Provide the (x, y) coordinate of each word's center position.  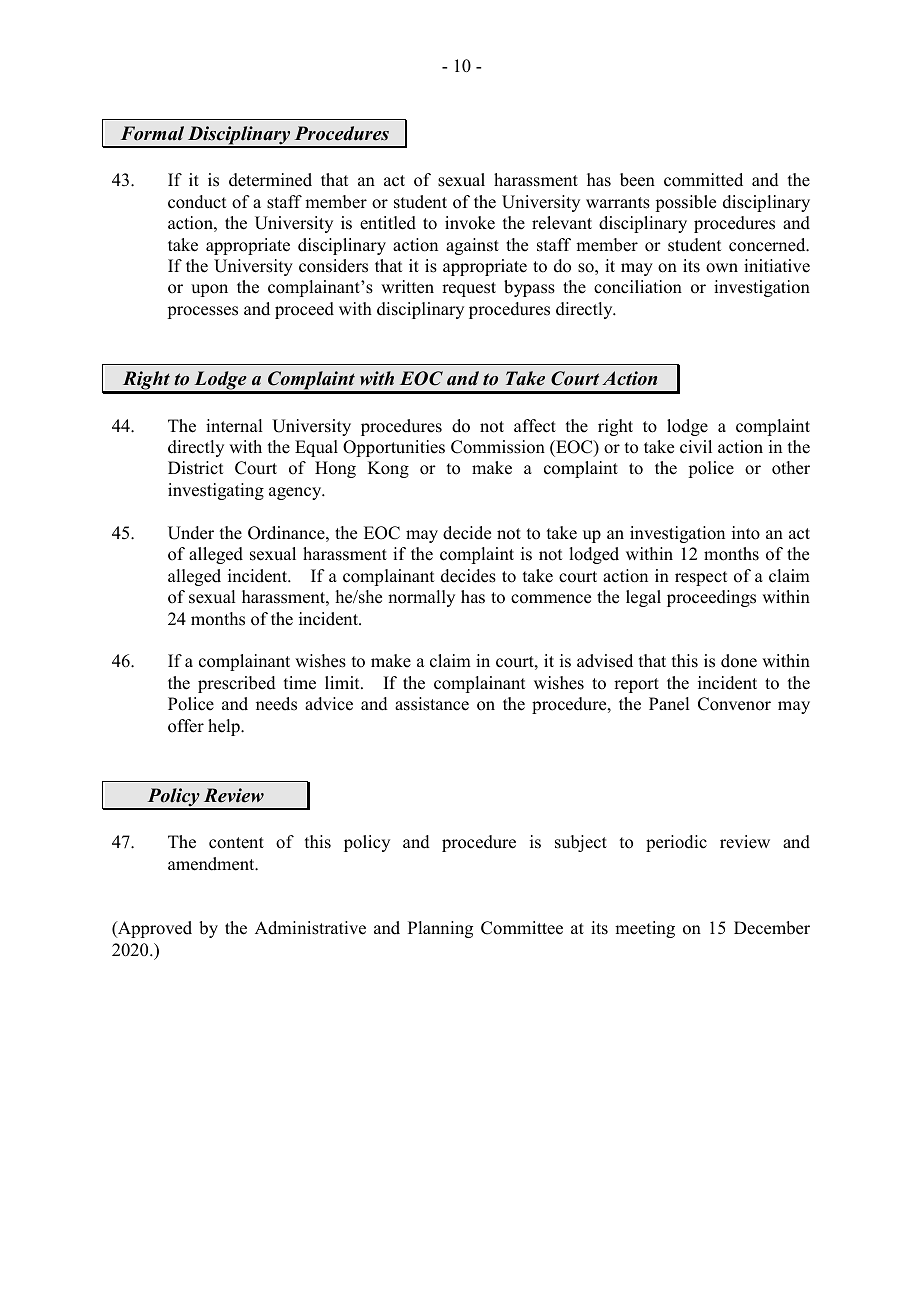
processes (202, 312)
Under (191, 533)
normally (421, 598)
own (722, 268)
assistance (432, 704)
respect (701, 578)
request (469, 289)
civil (696, 447)
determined (270, 180)
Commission (498, 447)
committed (703, 180)
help (225, 727)
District (195, 468)
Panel (669, 704)
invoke (470, 223)
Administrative (310, 928)
